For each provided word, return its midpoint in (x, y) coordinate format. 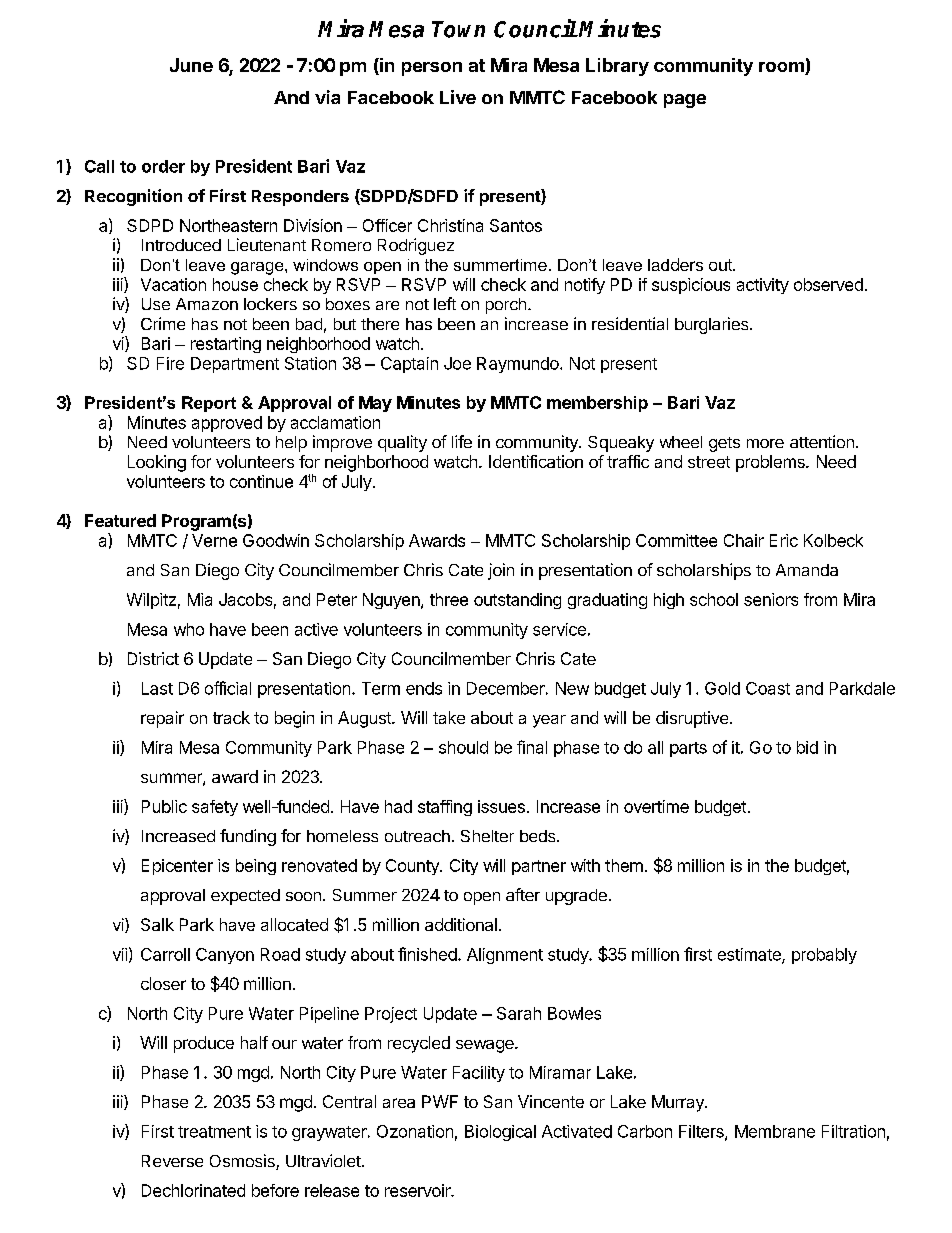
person (432, 69)
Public (164, 806)
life (462, 441)
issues (501, 806)
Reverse (172, 1161)
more (765, 443)
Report (209, 404)
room (782, 68)
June (191, 65)
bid (807, 747)
